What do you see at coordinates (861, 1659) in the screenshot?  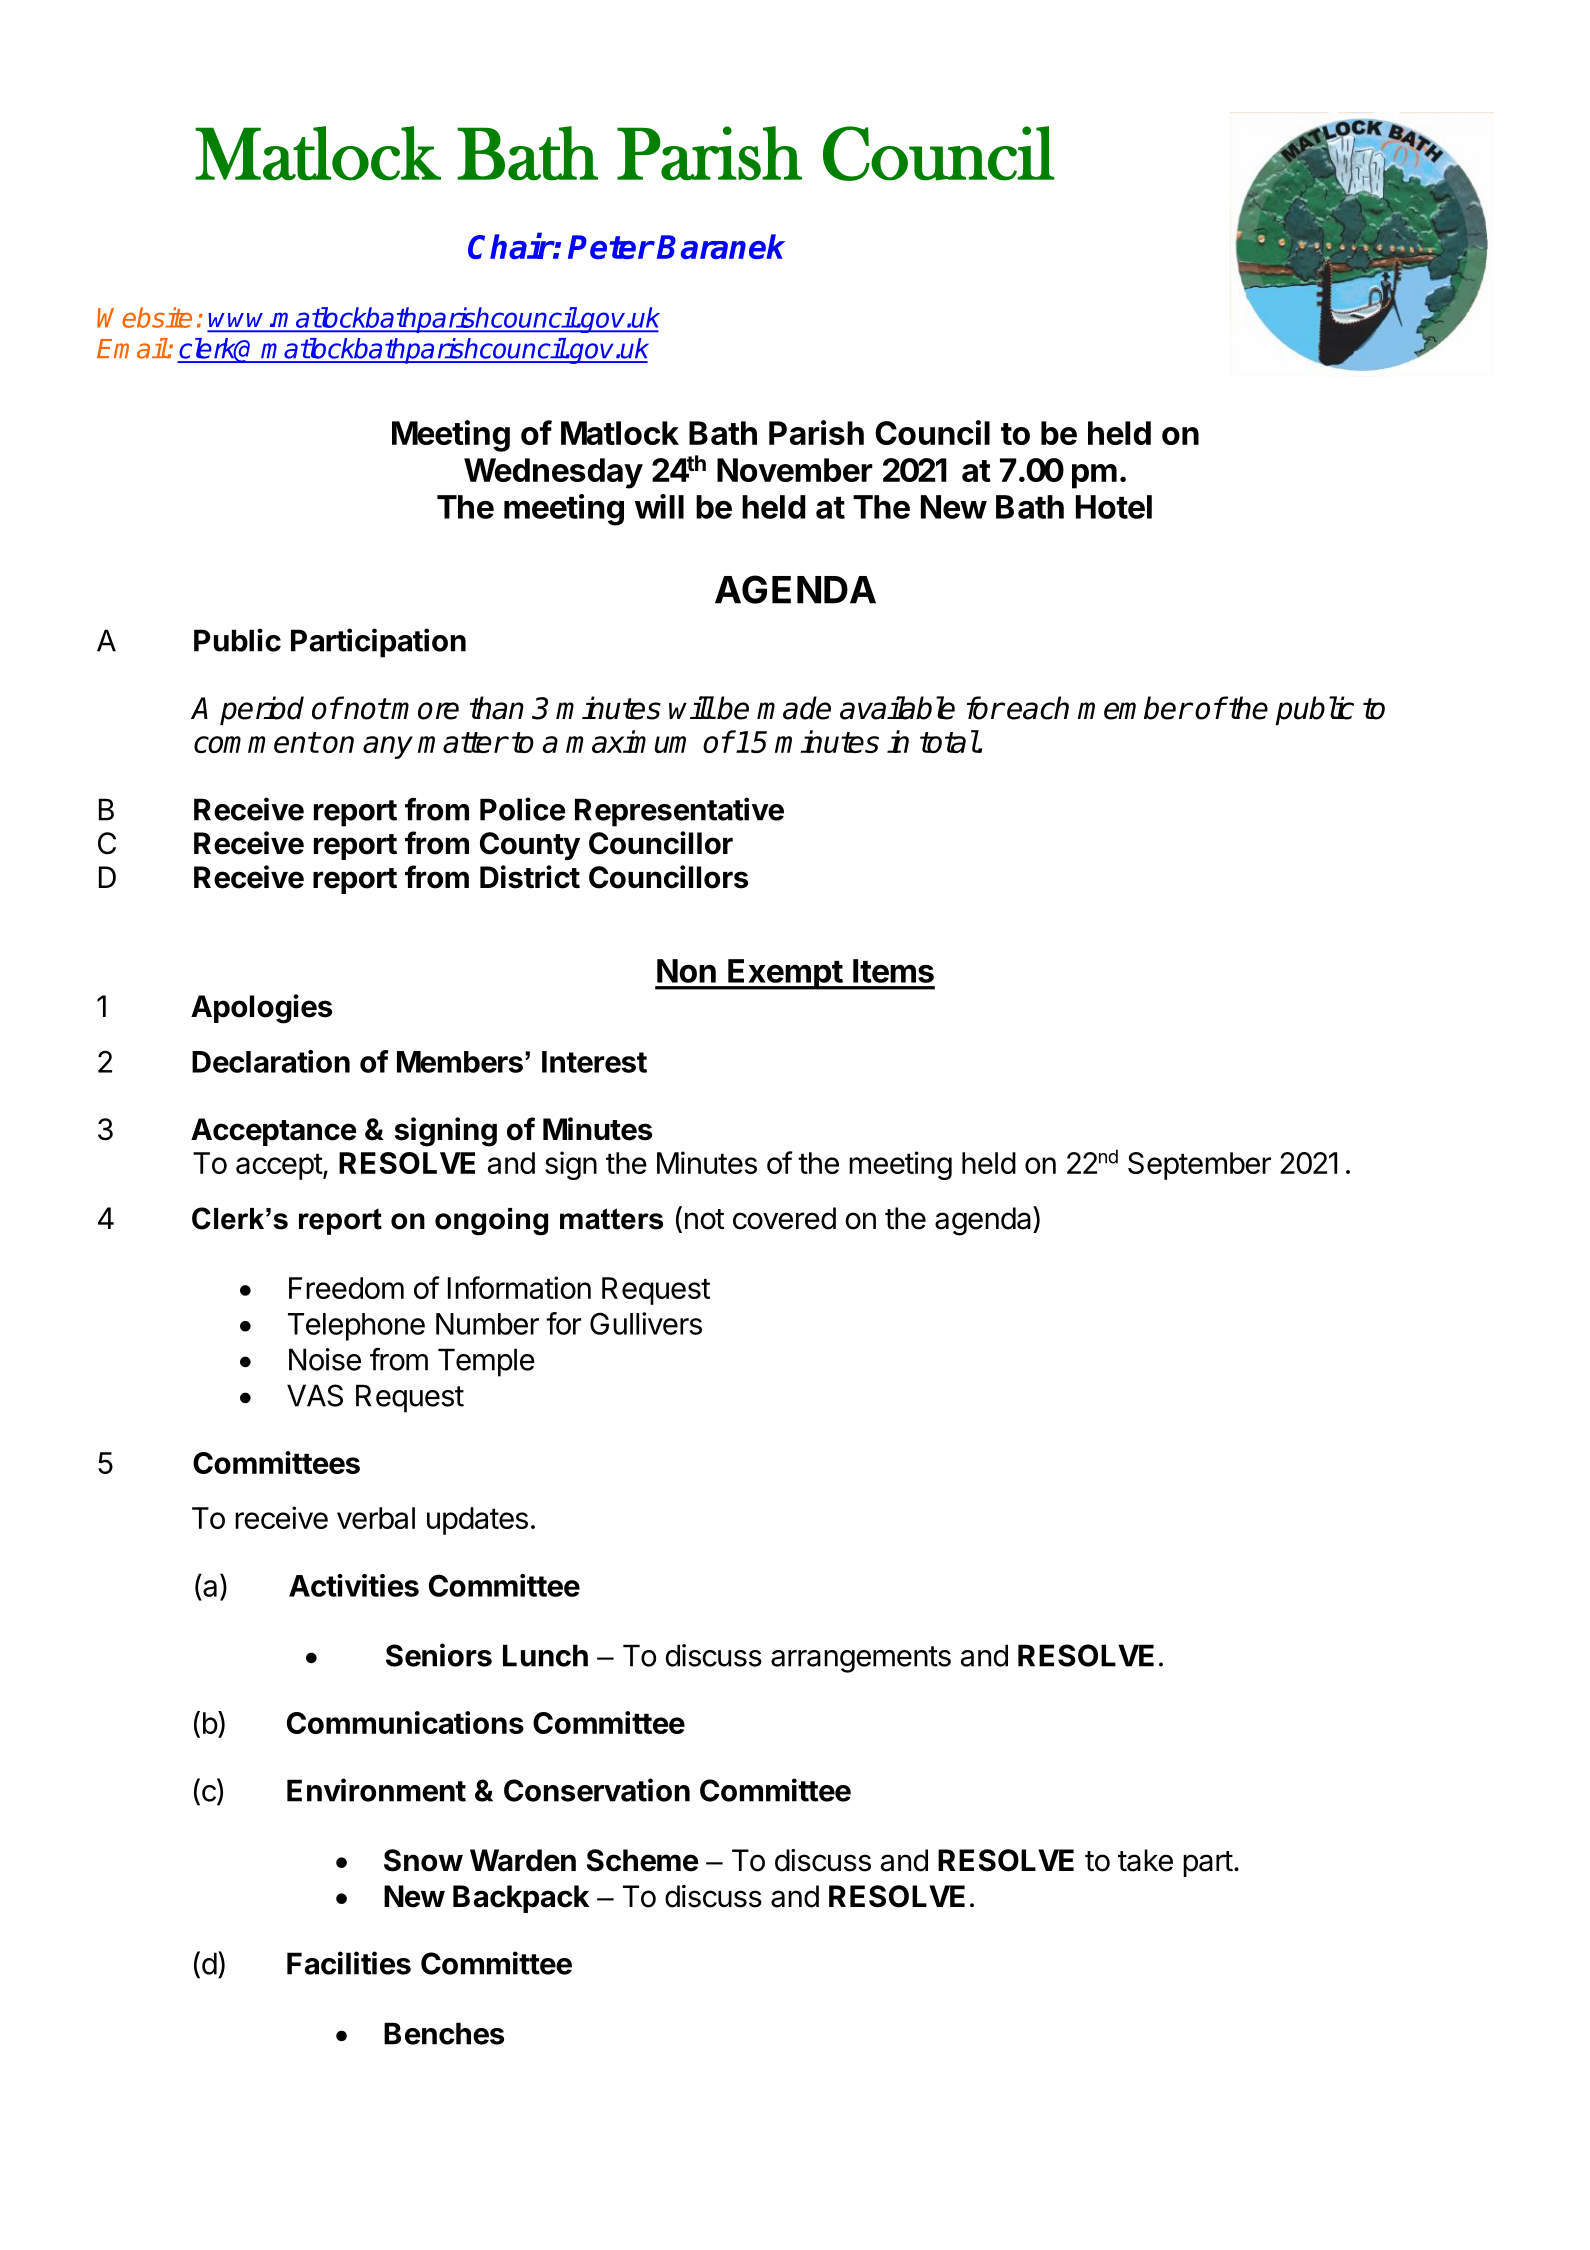 I see `arrangements` at bounding box center [861, 1659].
